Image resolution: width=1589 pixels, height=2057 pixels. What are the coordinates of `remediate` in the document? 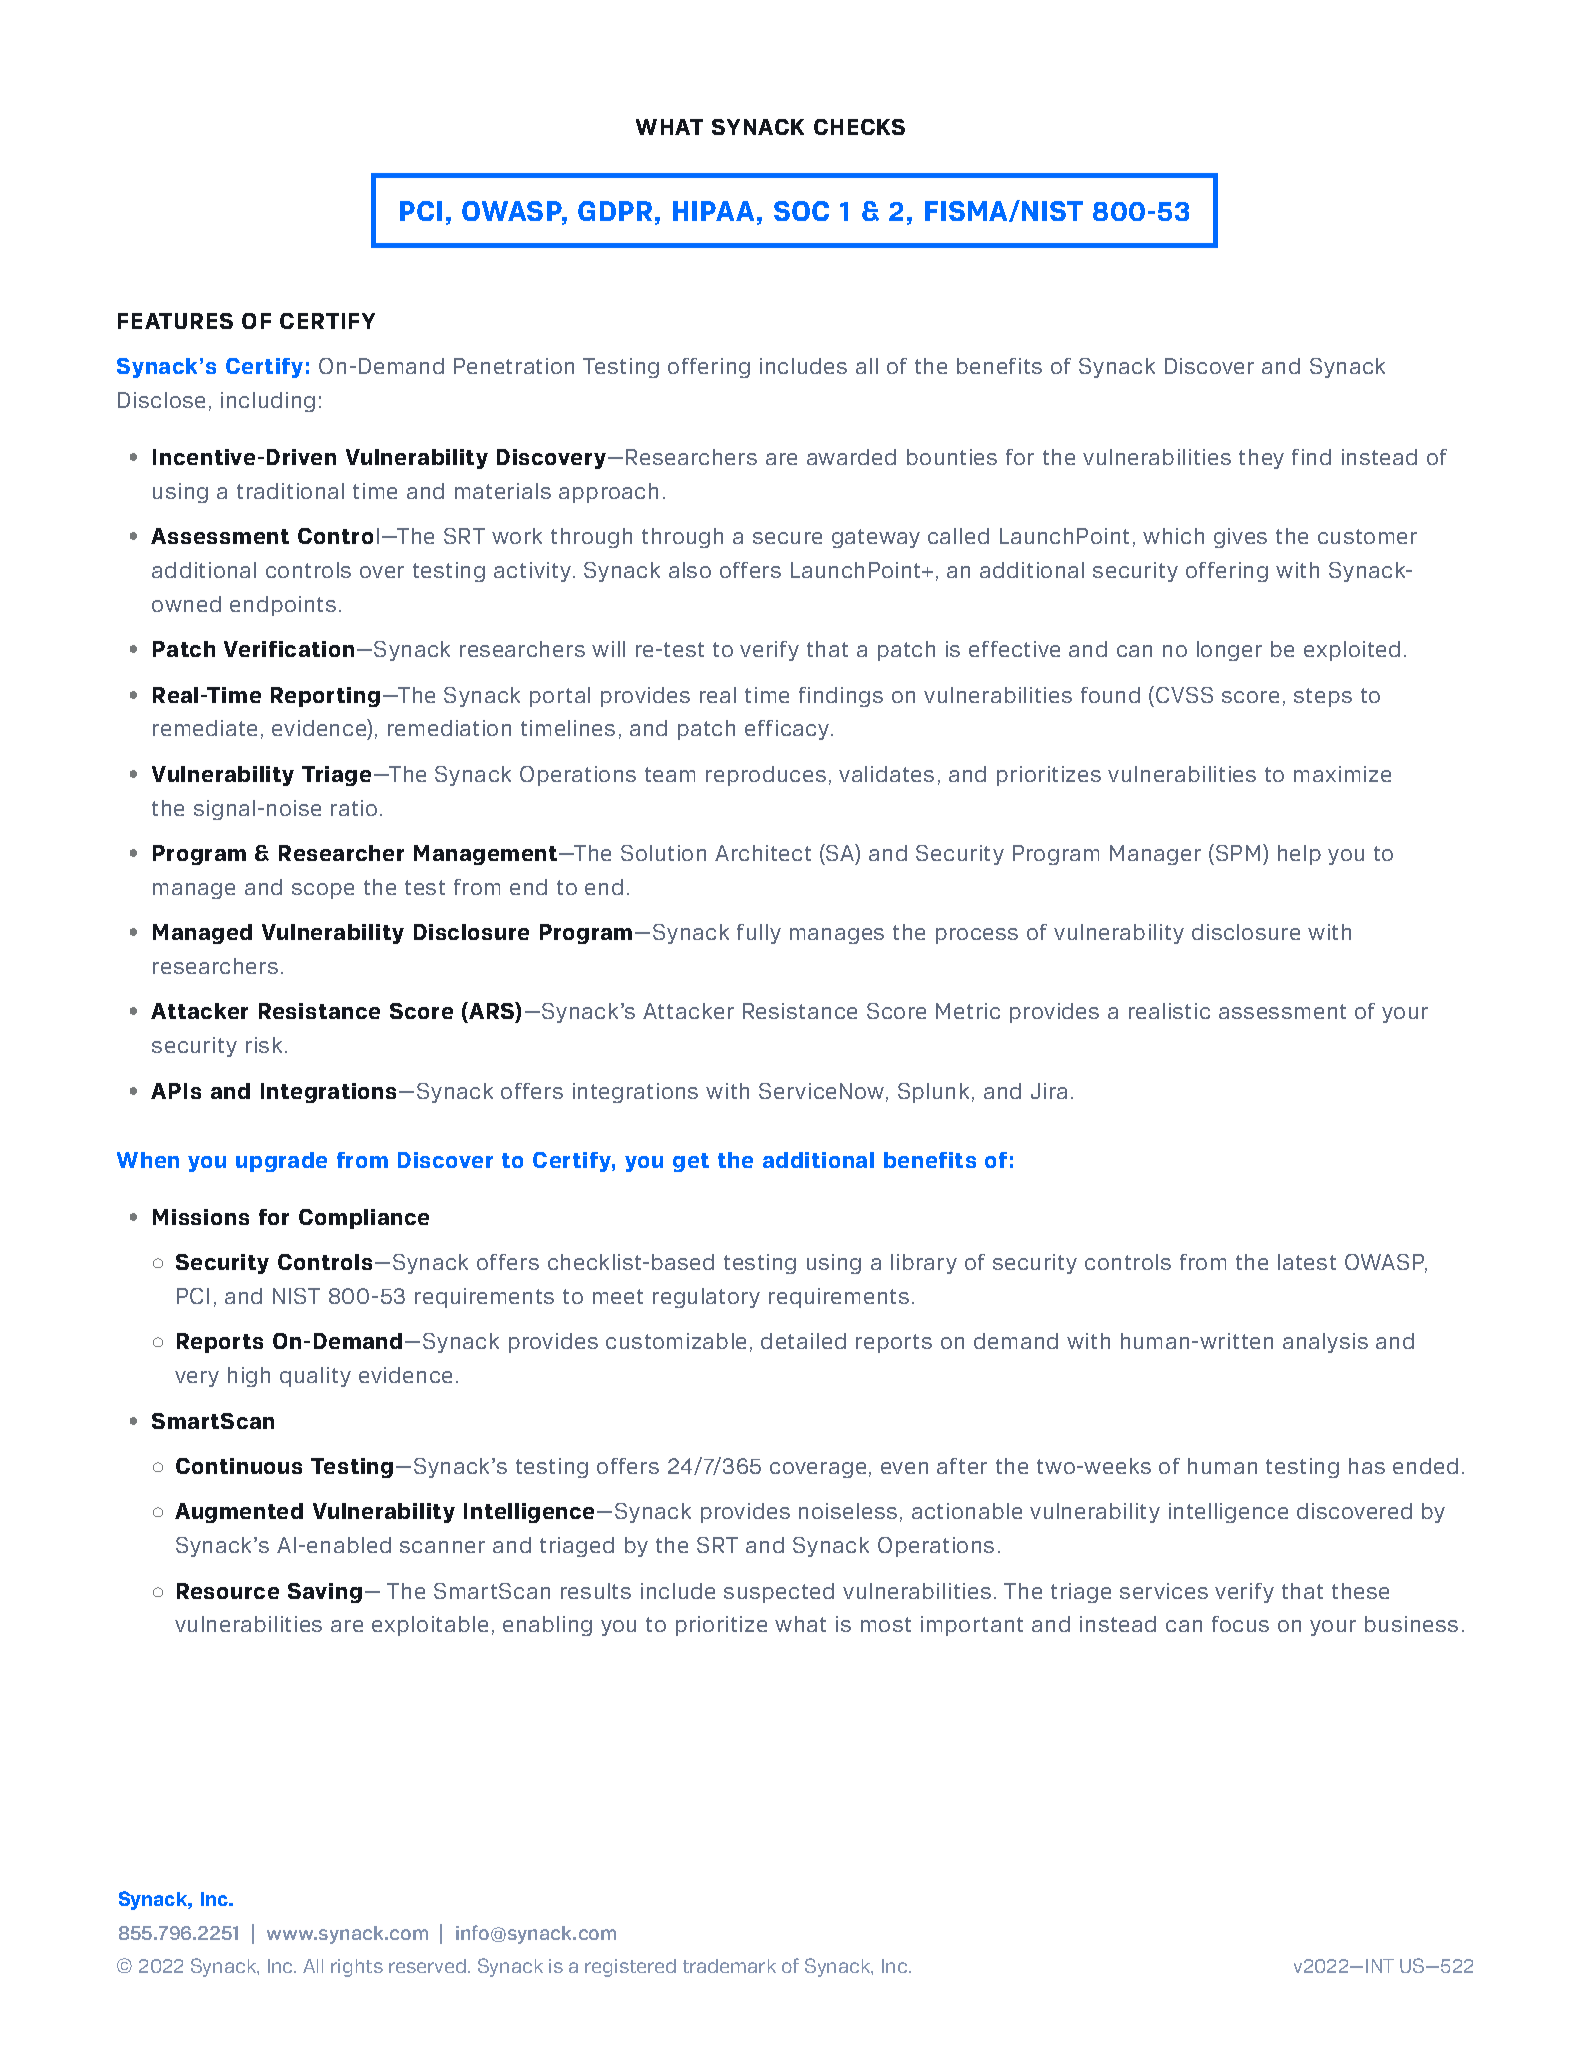 It's located at (205, 728).
